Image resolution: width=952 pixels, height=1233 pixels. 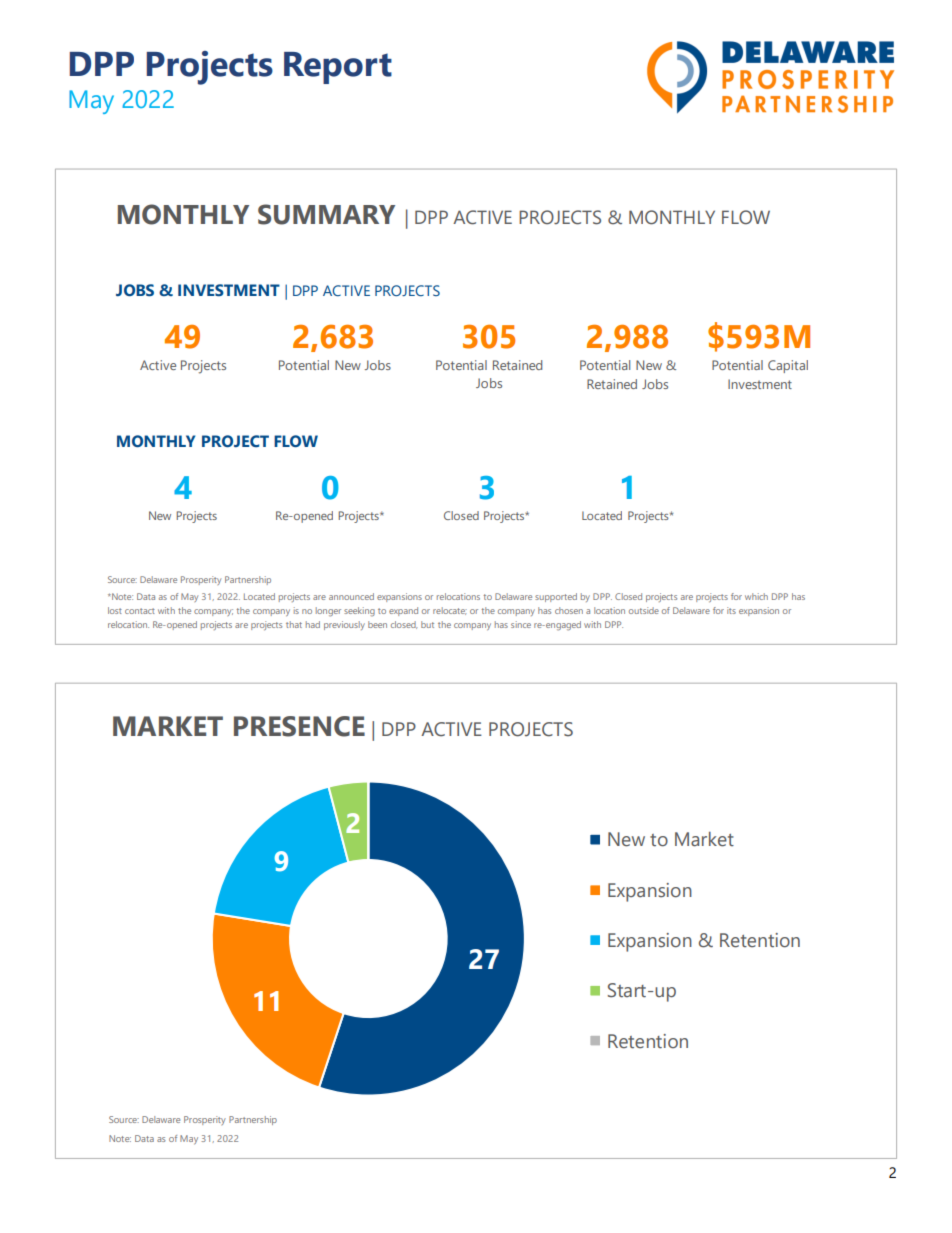 What do you see at coordinates (338, 68) in the screenshot?
I see `Report` at bounding box center [338, 68].
